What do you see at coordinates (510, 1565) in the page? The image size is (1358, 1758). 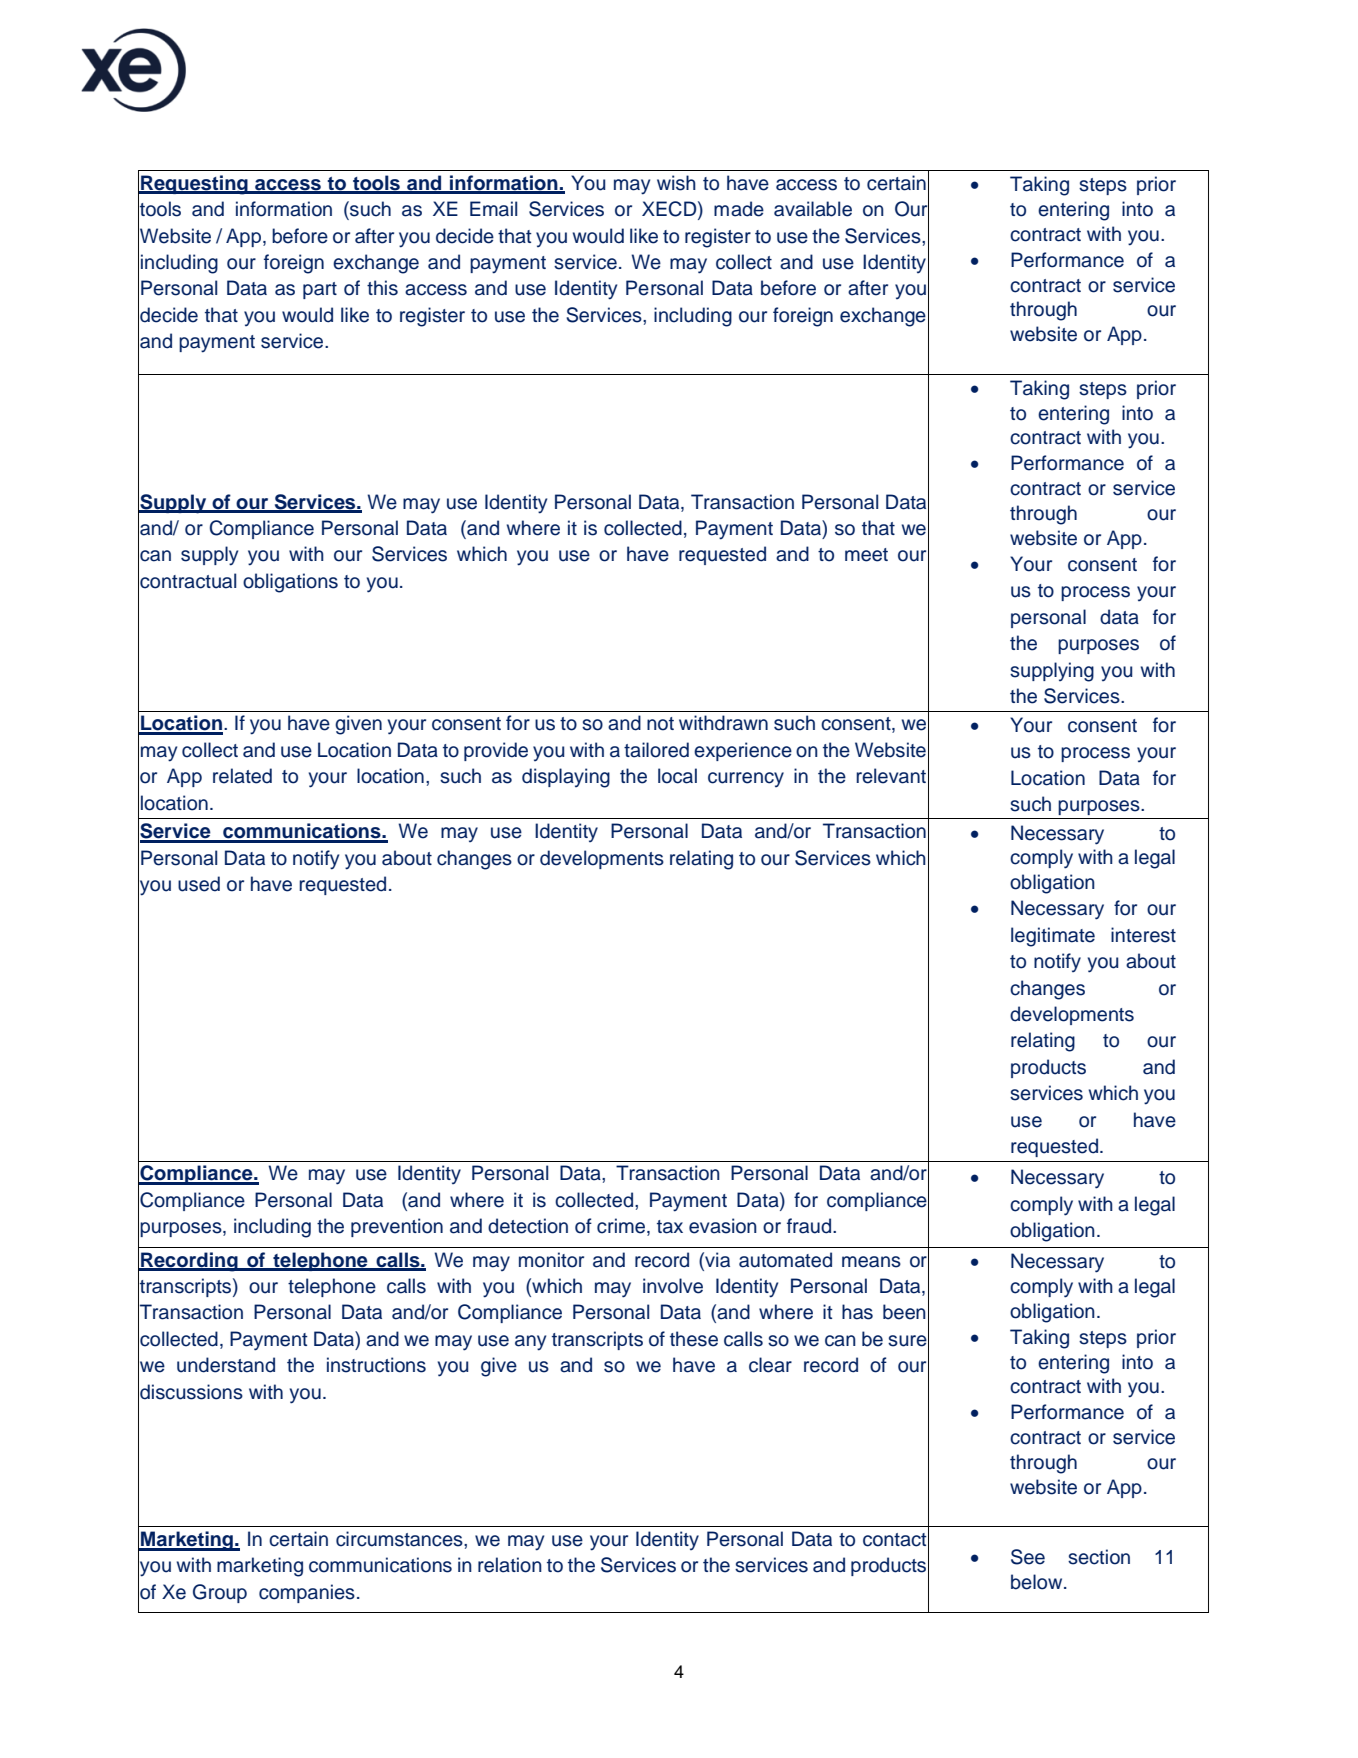 I see `relation` at bounding box center [510, 1565].
